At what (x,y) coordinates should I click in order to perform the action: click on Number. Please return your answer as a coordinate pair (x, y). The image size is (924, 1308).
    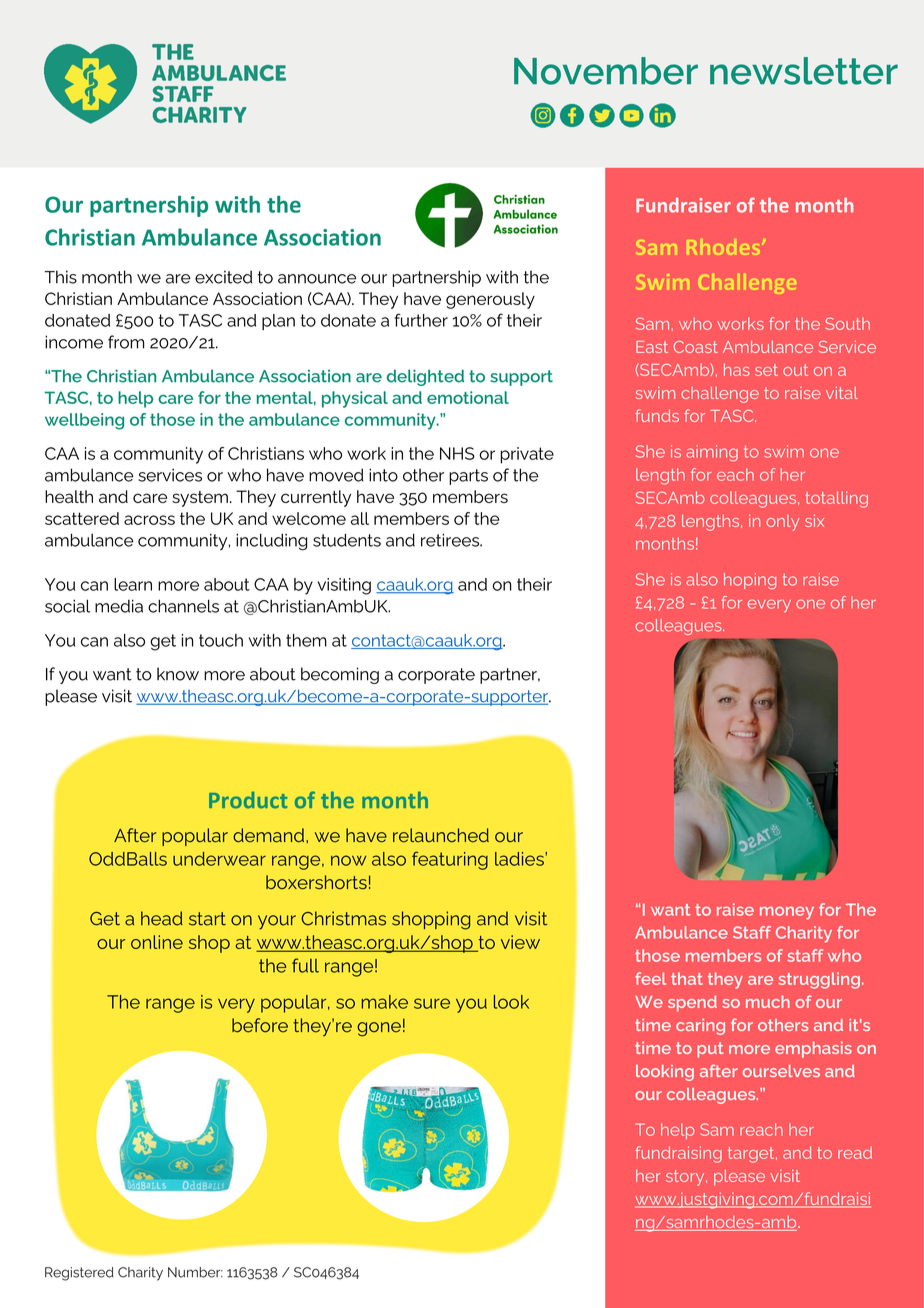
    Looking at the image, I should click on (195, 1272).
